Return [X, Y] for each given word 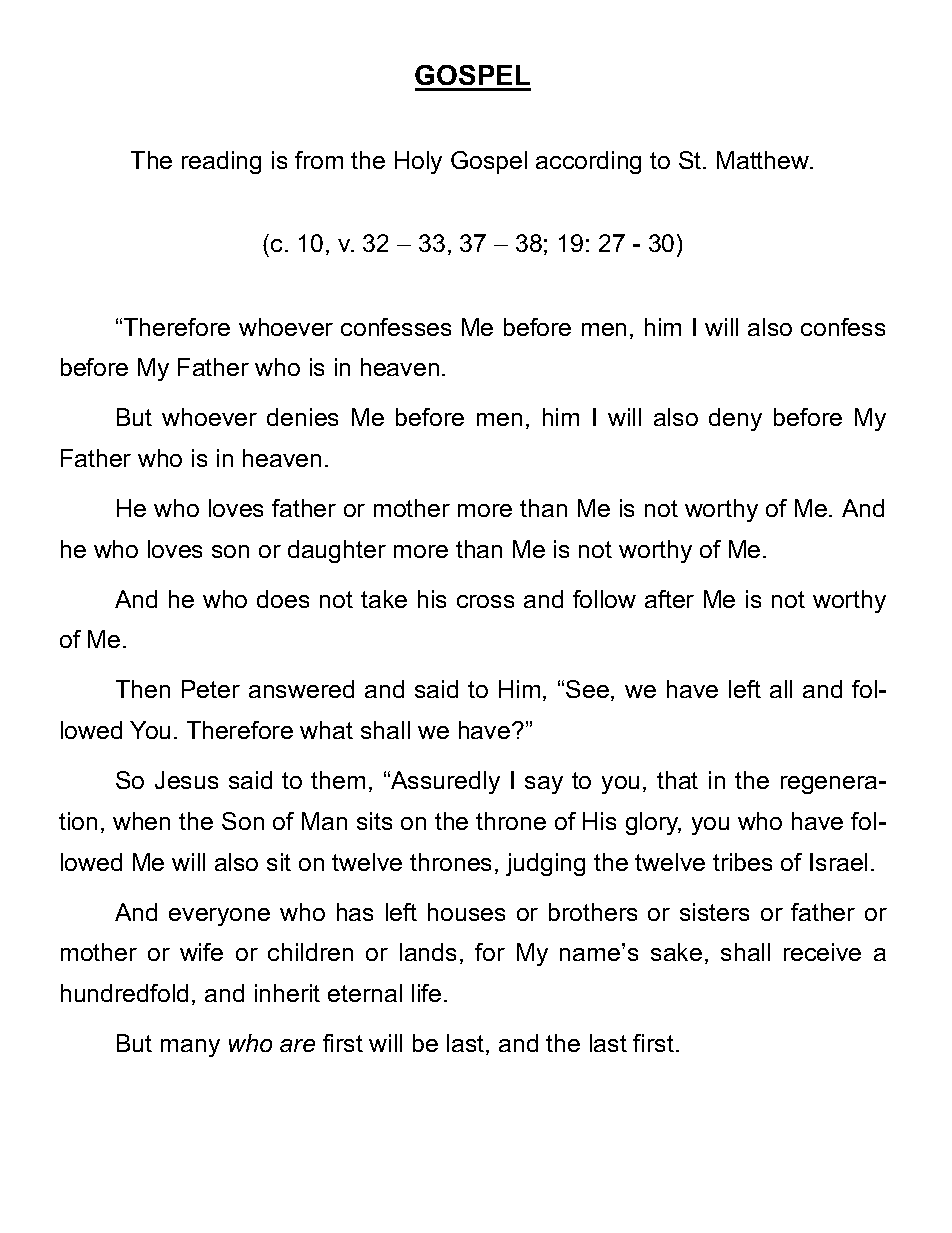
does [283, 599]
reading [221, 162]
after [669, 599]
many [190, 1048]
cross [485, 601]
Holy [418, 162]
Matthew [764, 160]
